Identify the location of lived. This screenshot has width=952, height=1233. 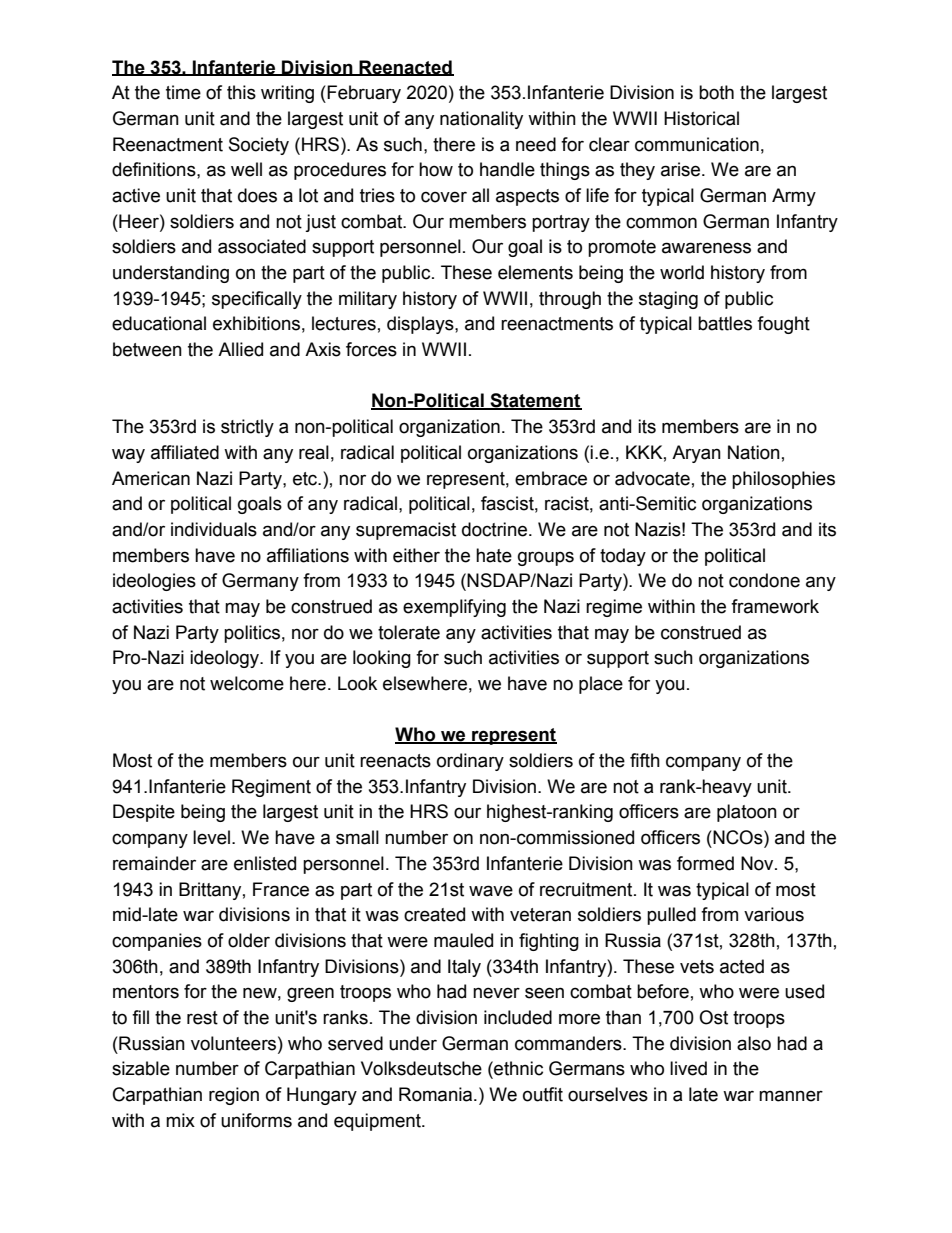
(688, 1068).
